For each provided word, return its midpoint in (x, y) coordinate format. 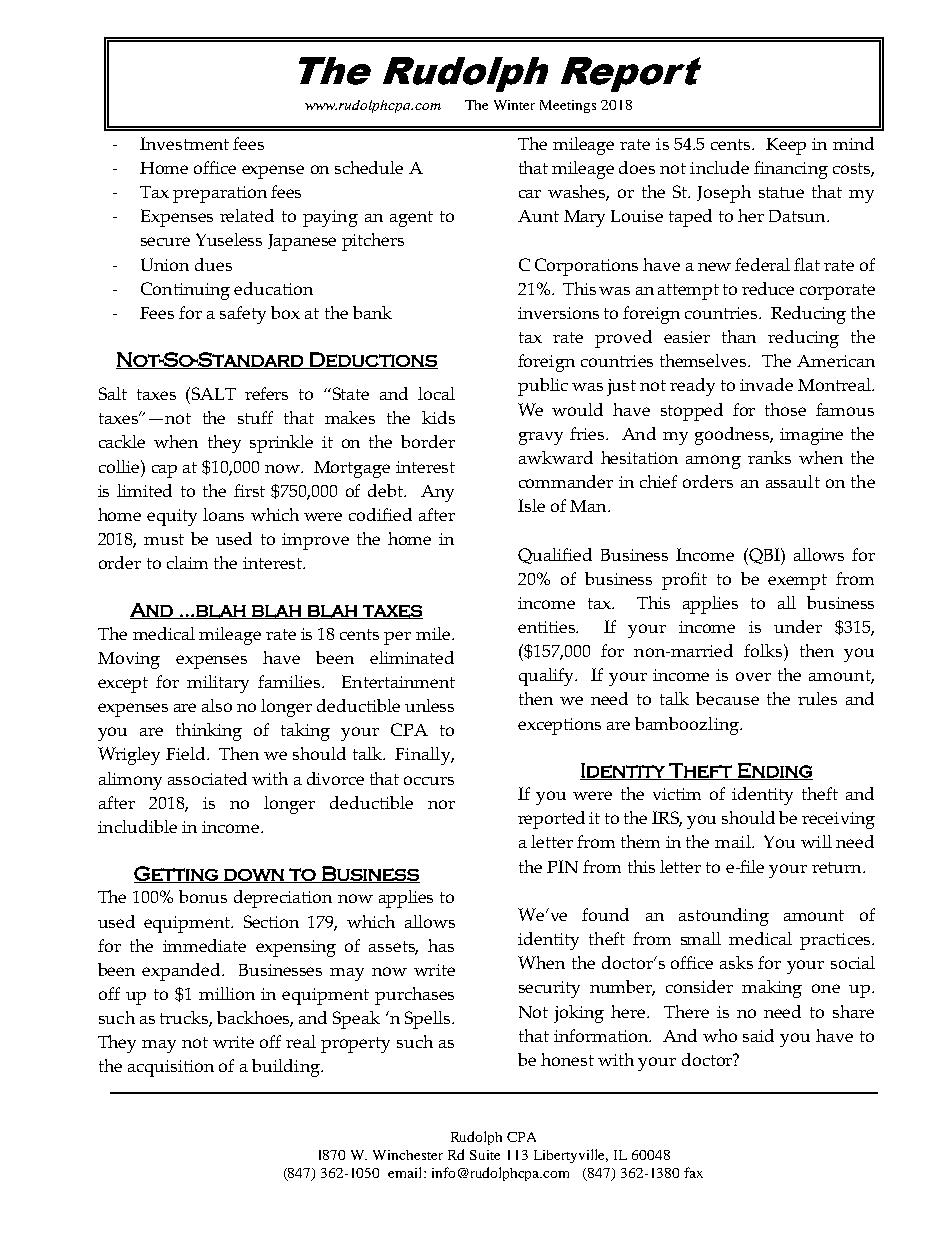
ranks (769, 457)
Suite (485, 1155)
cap (164, 471)
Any (437, 493)
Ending (774, 771)
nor (441, 804)
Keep (786, 146)
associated (207, 778)
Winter (514, 105)
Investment (184, 143)
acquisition (171, 1068)
